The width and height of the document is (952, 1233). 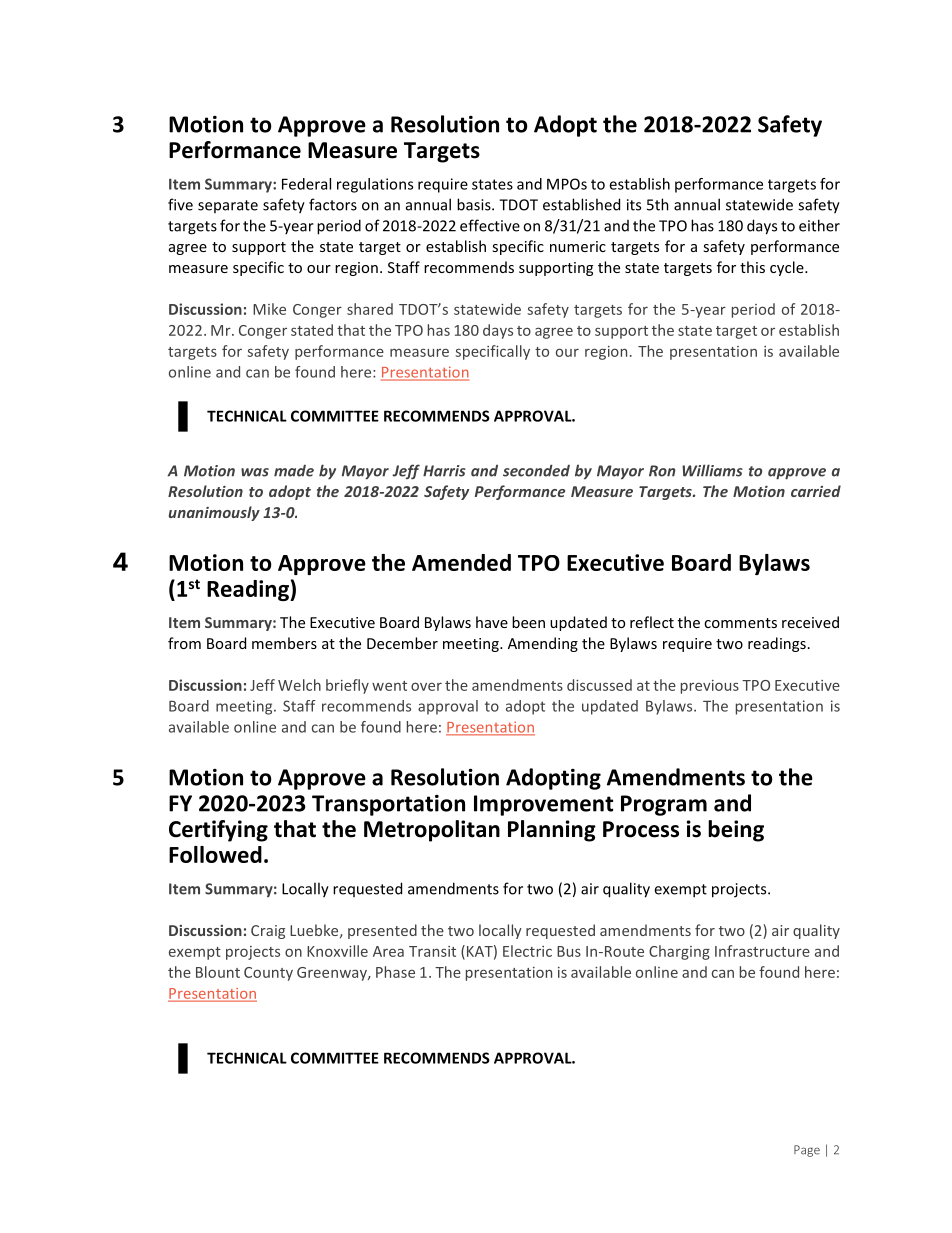 What do you see at coordinates (736, 831) in the document?
I see `being` at bounding box center [736, 831].
